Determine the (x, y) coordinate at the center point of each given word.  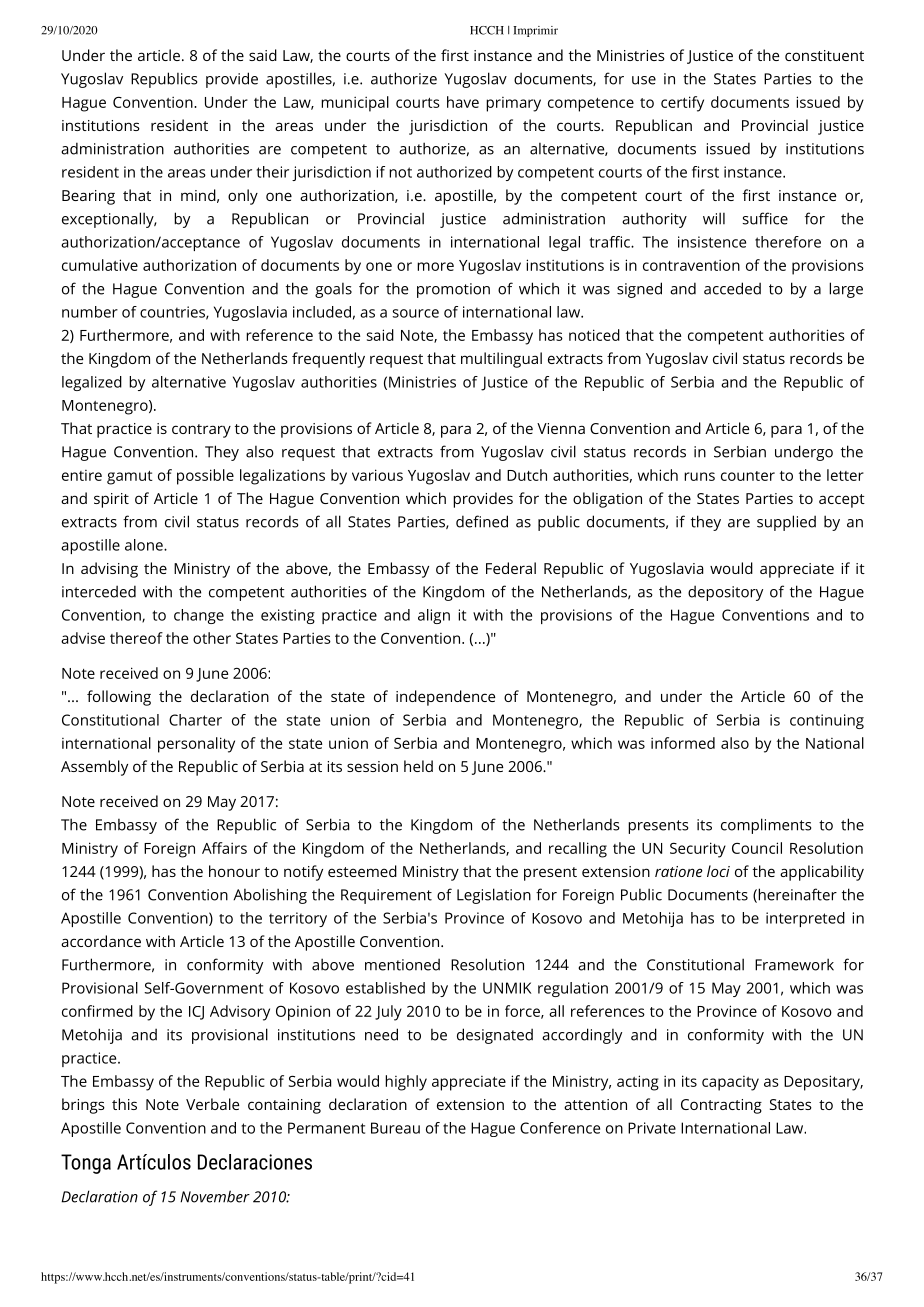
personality (196, 745)
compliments (766, 826)
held (418, 766)
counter (748, 476)
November (215, 1196)
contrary (201, 431)
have (463, 102)
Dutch (527, 475)
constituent (824, 55)
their (273, 172)
